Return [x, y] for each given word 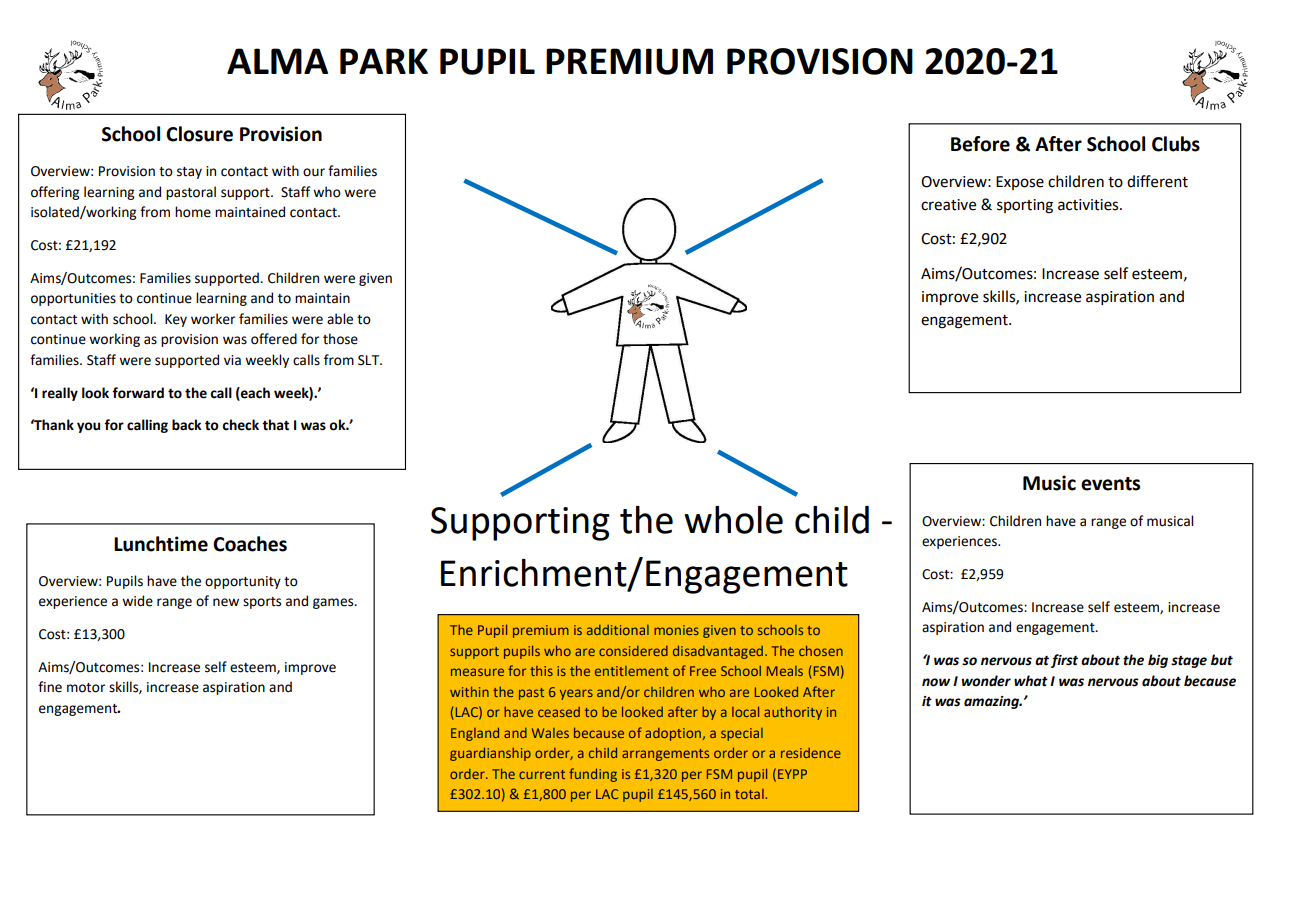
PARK [384, 61]
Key [176, 320]
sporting [1025, 206]
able [340, 319]
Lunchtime [161, 544]
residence [811, 753]
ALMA [277, 61]
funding [593, 775]
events [1110, 484]
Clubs [1176, 144]
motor [86, 688]
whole [733, 520]
